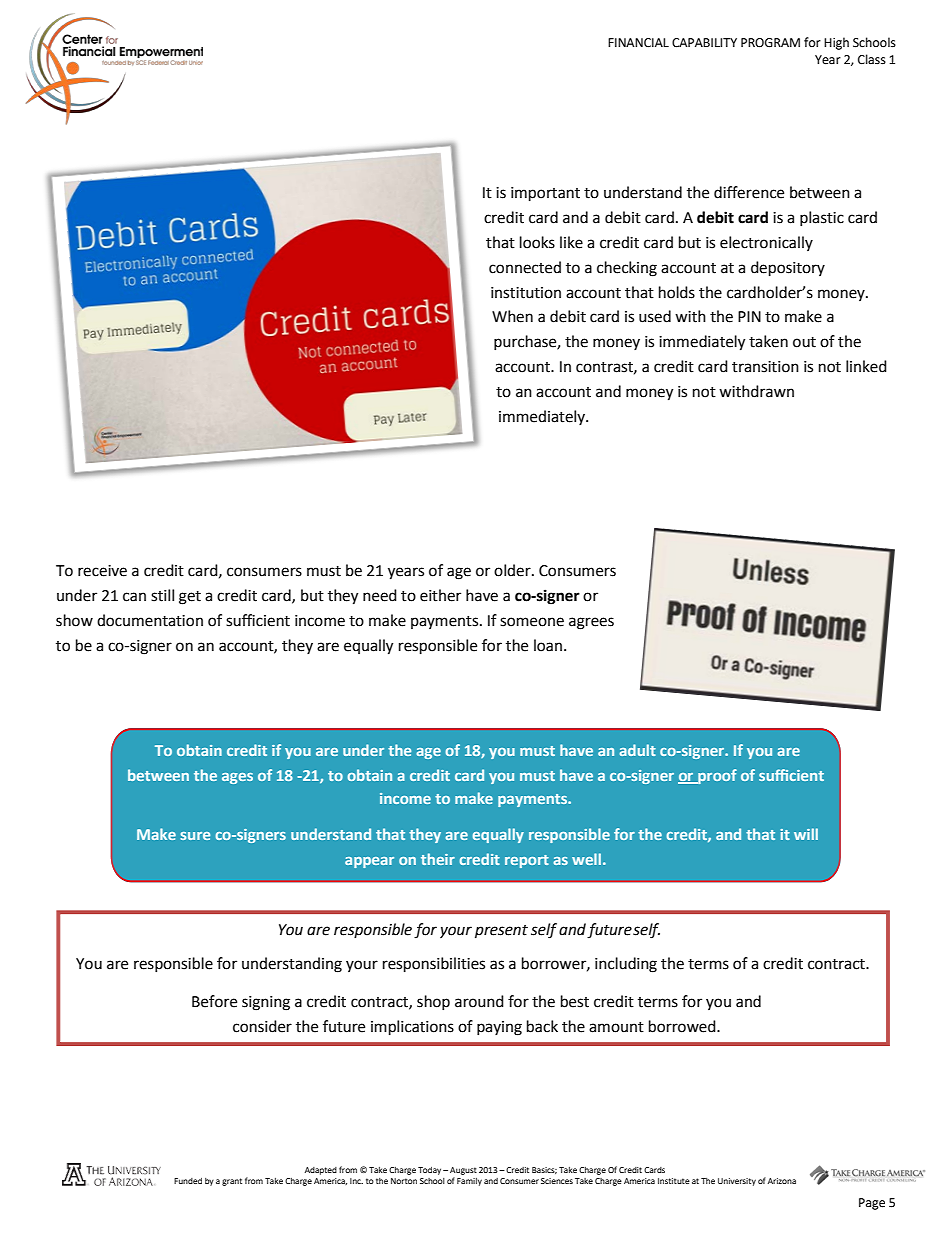  What do you see at coordinates (806, 834) in the screenshot?
I see `will` at bounding box center [806, 834].
